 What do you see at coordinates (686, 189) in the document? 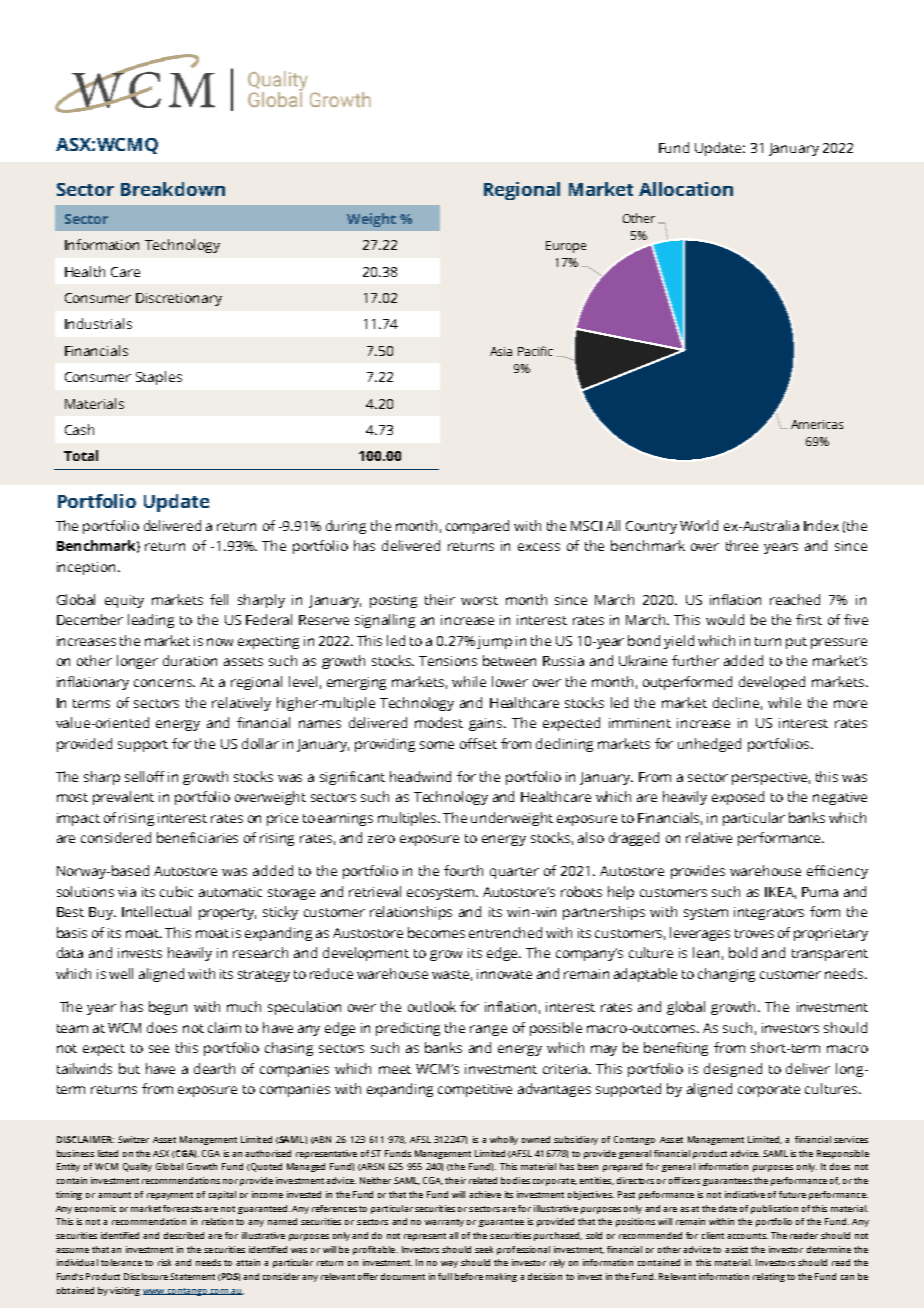
I see `Allocation` at bounding box center [686, 189].
